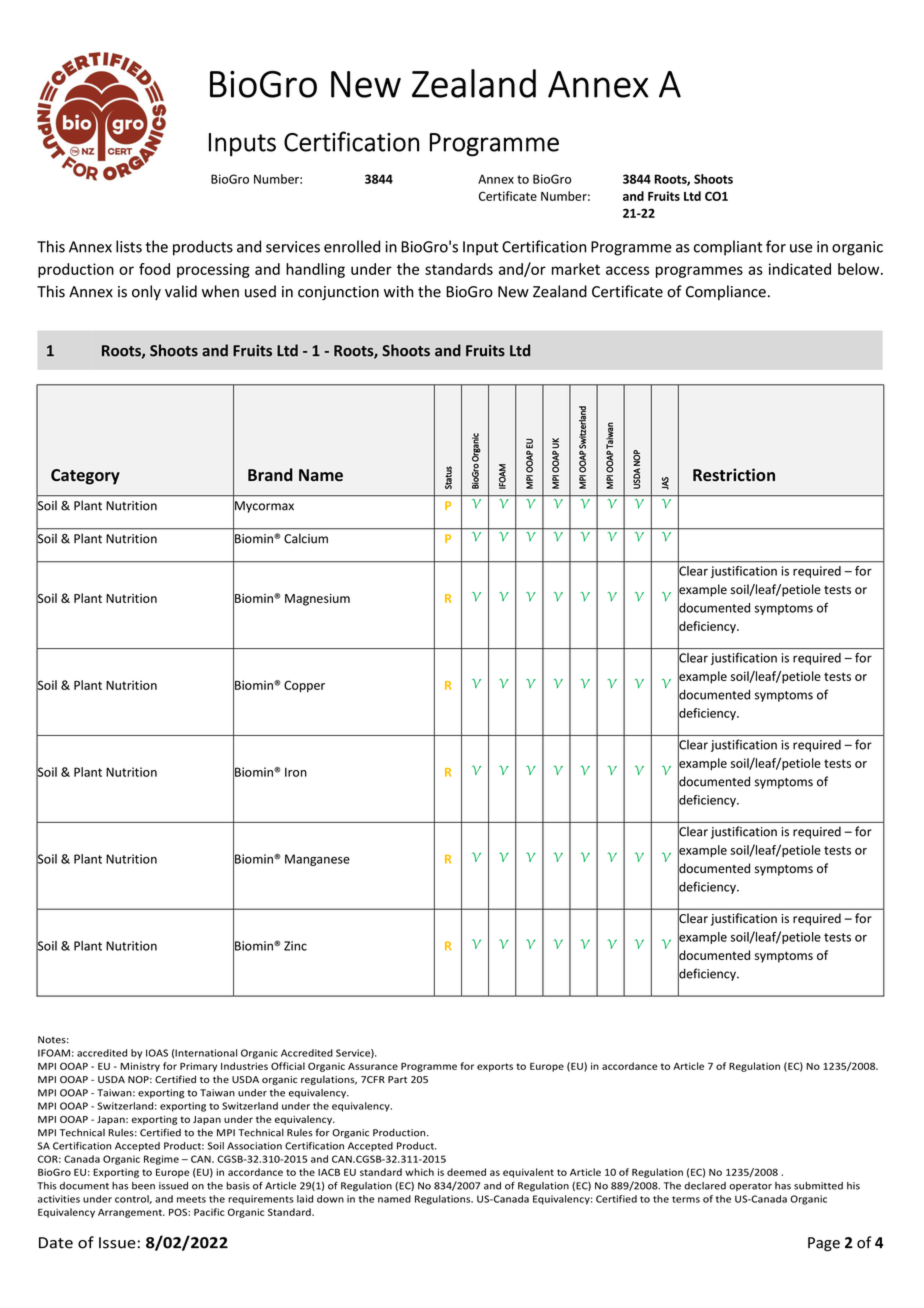  Describe the element at coordinates (131, 1213) in the image. I see `Arrangement` at that location.
